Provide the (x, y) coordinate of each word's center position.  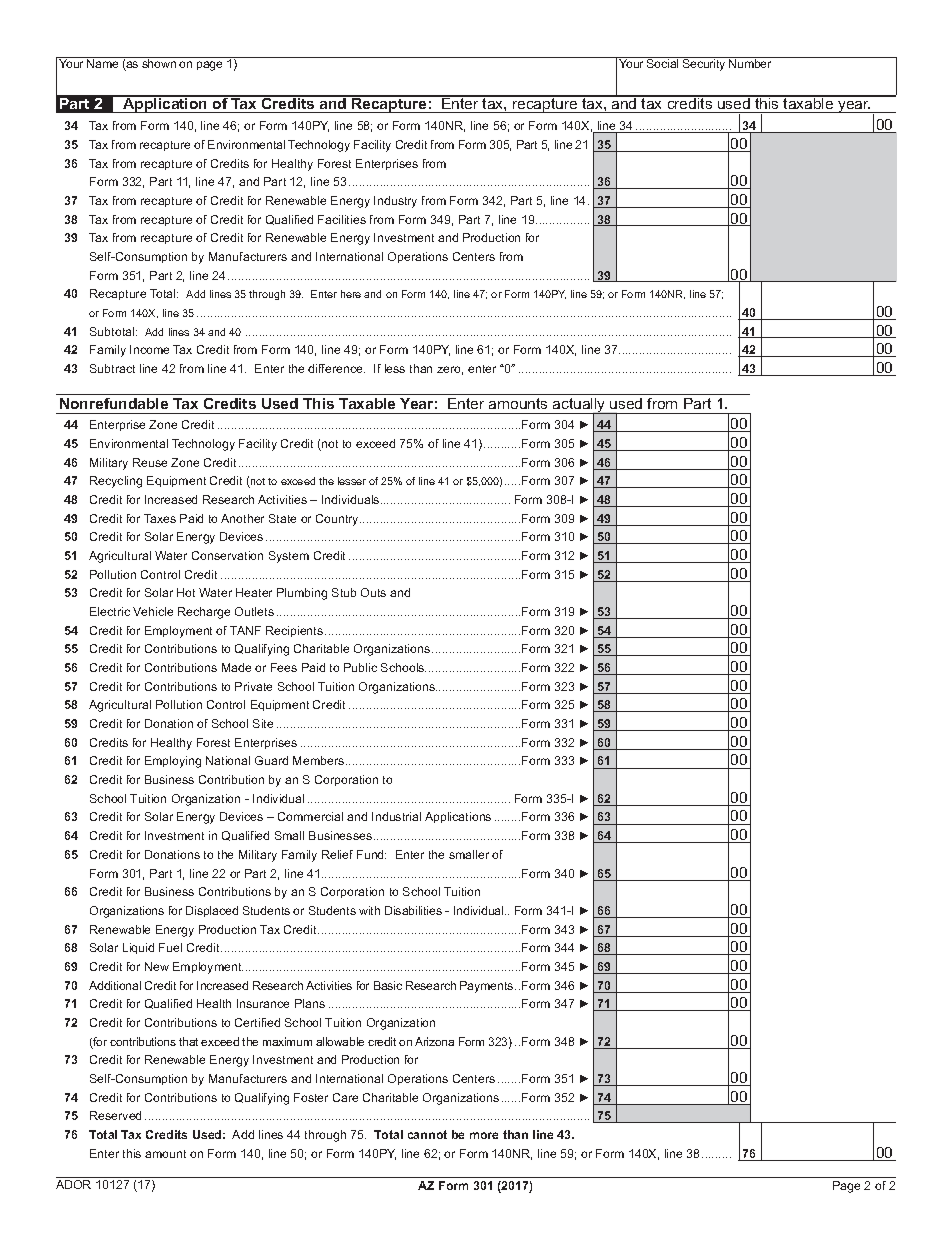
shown (159, 62)
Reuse (150, 462)
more (484, 1135)
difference (336, 368)
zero (450, 370)
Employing (173, 762)
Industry (395, 202)
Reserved (115, 1115)
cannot (427, 1134)
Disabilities (413, 910)
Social (663, 62)
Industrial (396, 816)
